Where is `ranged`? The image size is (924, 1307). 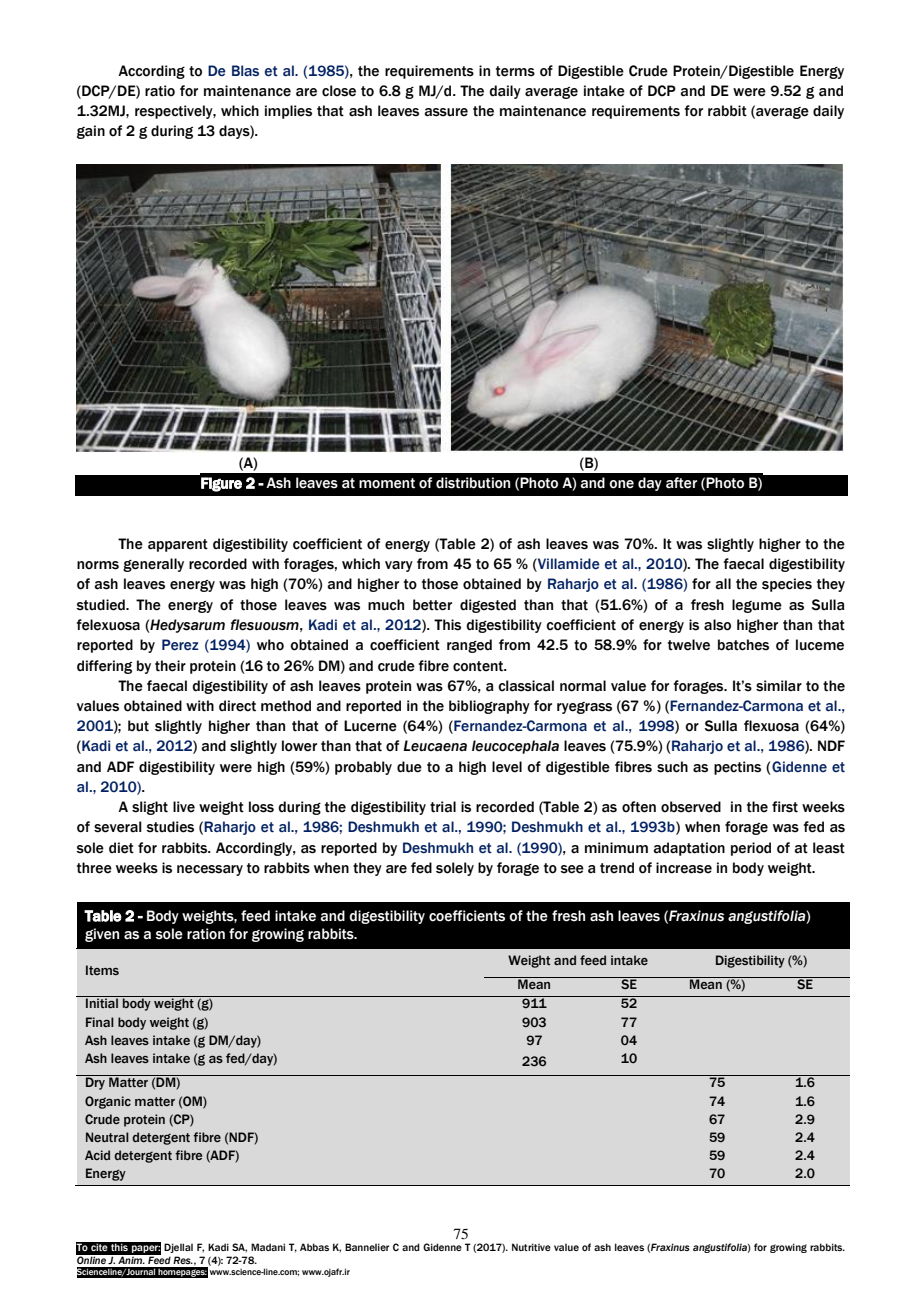
ranged is located at coordinates (469, 646).
